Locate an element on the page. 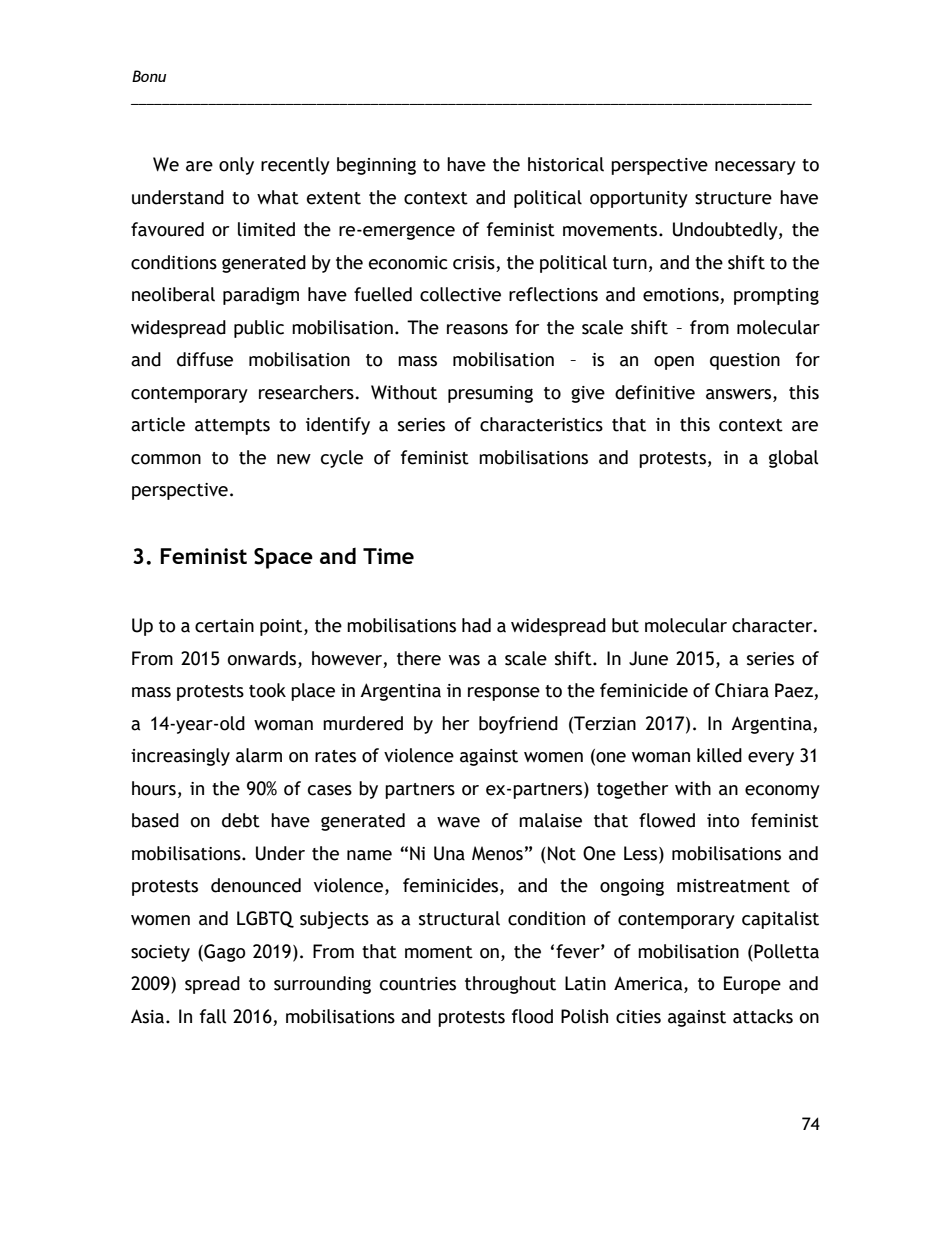 The image size is (952, 1233). only is located at coordinates (236, 166).
